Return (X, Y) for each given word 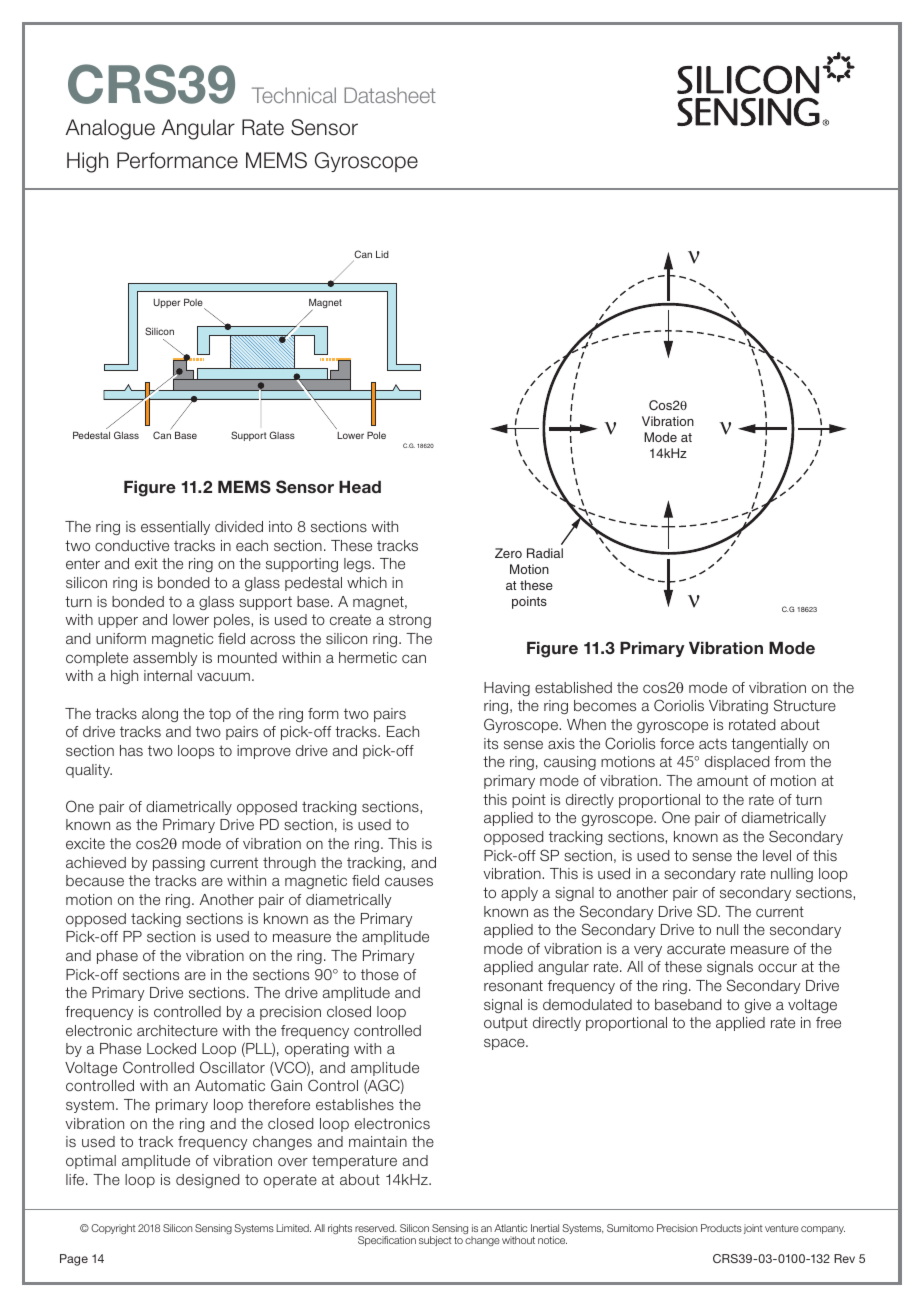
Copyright (113, 1229)
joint (753, 1229)
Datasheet (390, 95)
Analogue (110, 129)
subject (435, 1241)
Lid (382, 254)
